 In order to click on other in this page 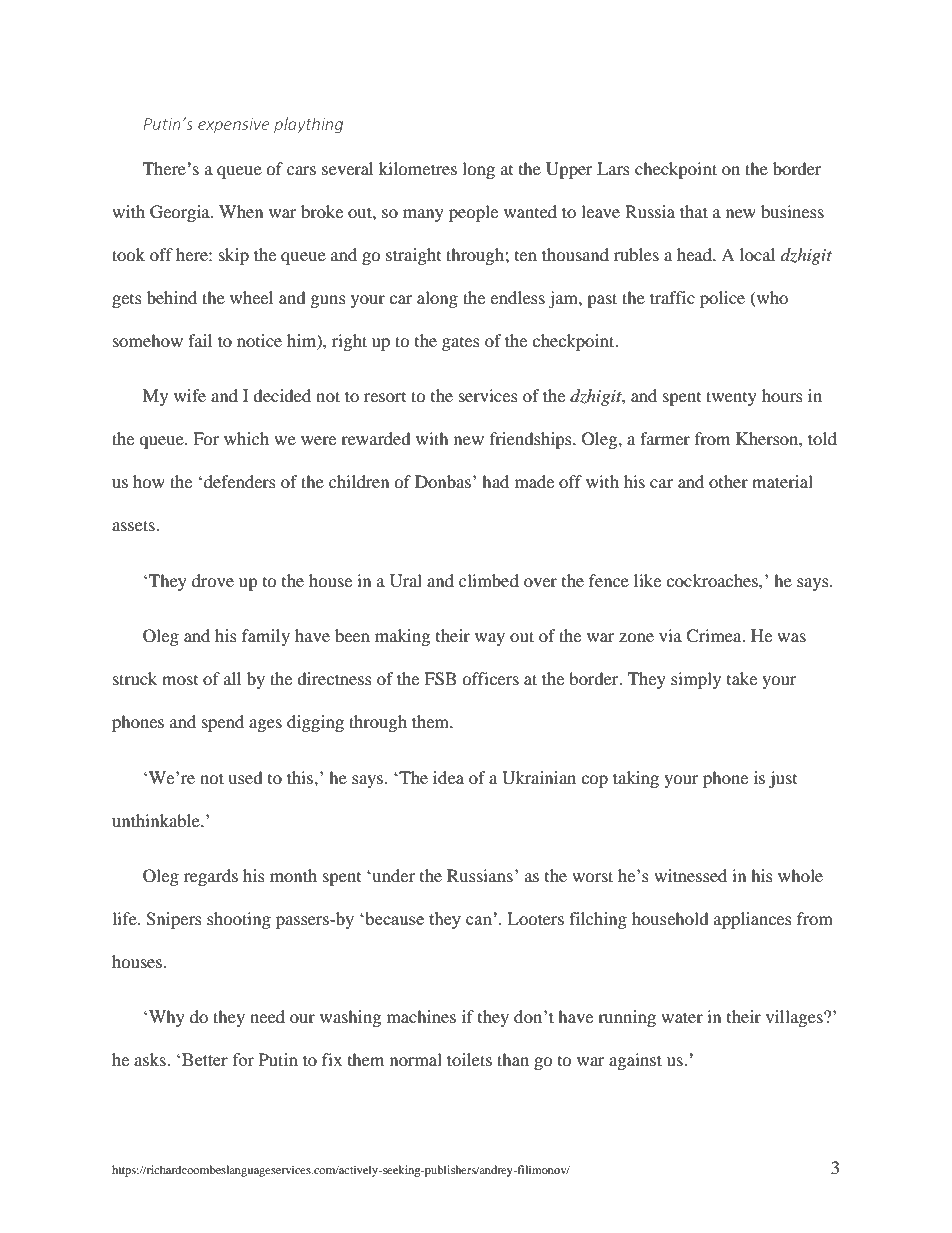, I will do `click(728, 481)`.
